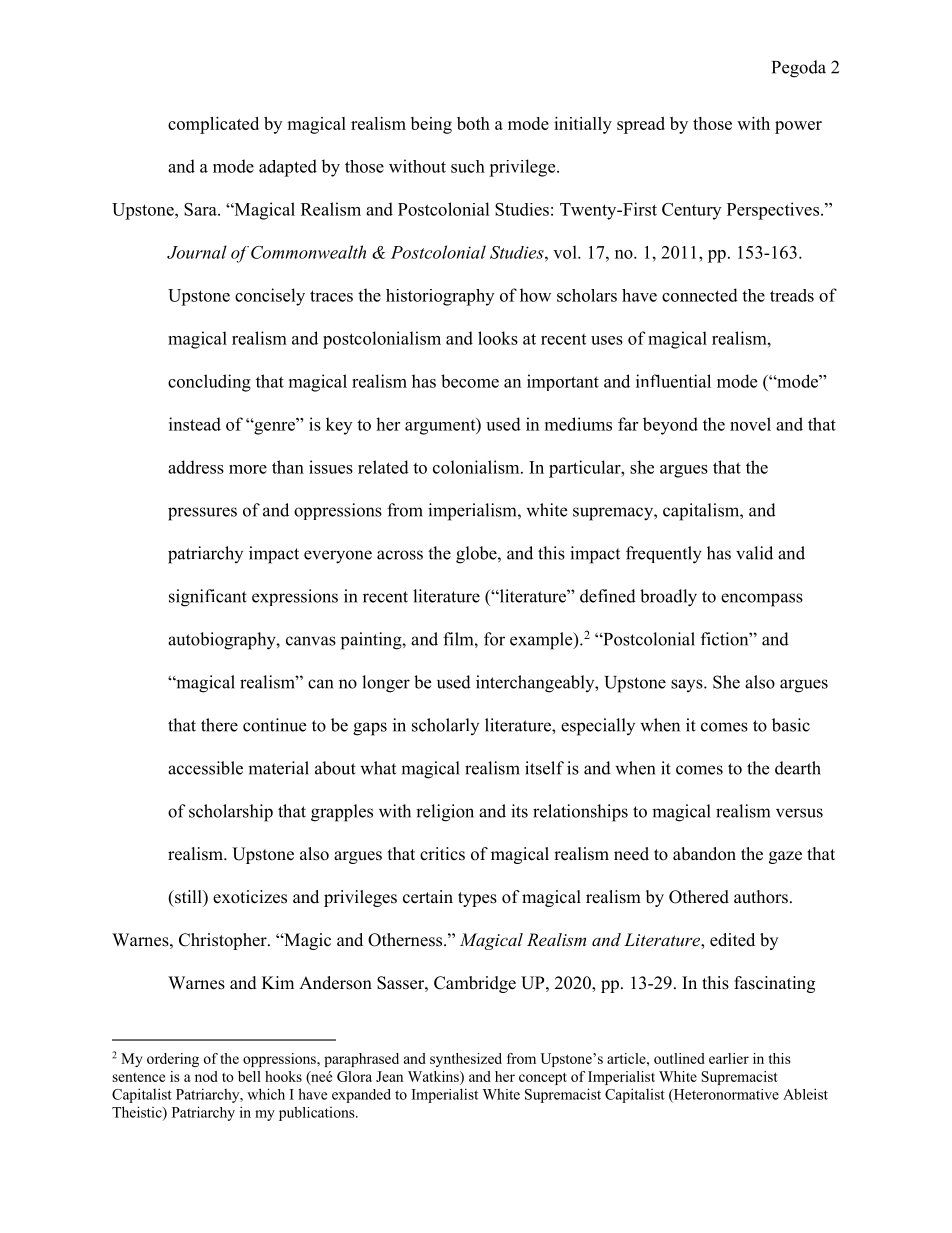  Describe the element at coordinates (750, 424) in the screenshot. I see `novel` at that location.
